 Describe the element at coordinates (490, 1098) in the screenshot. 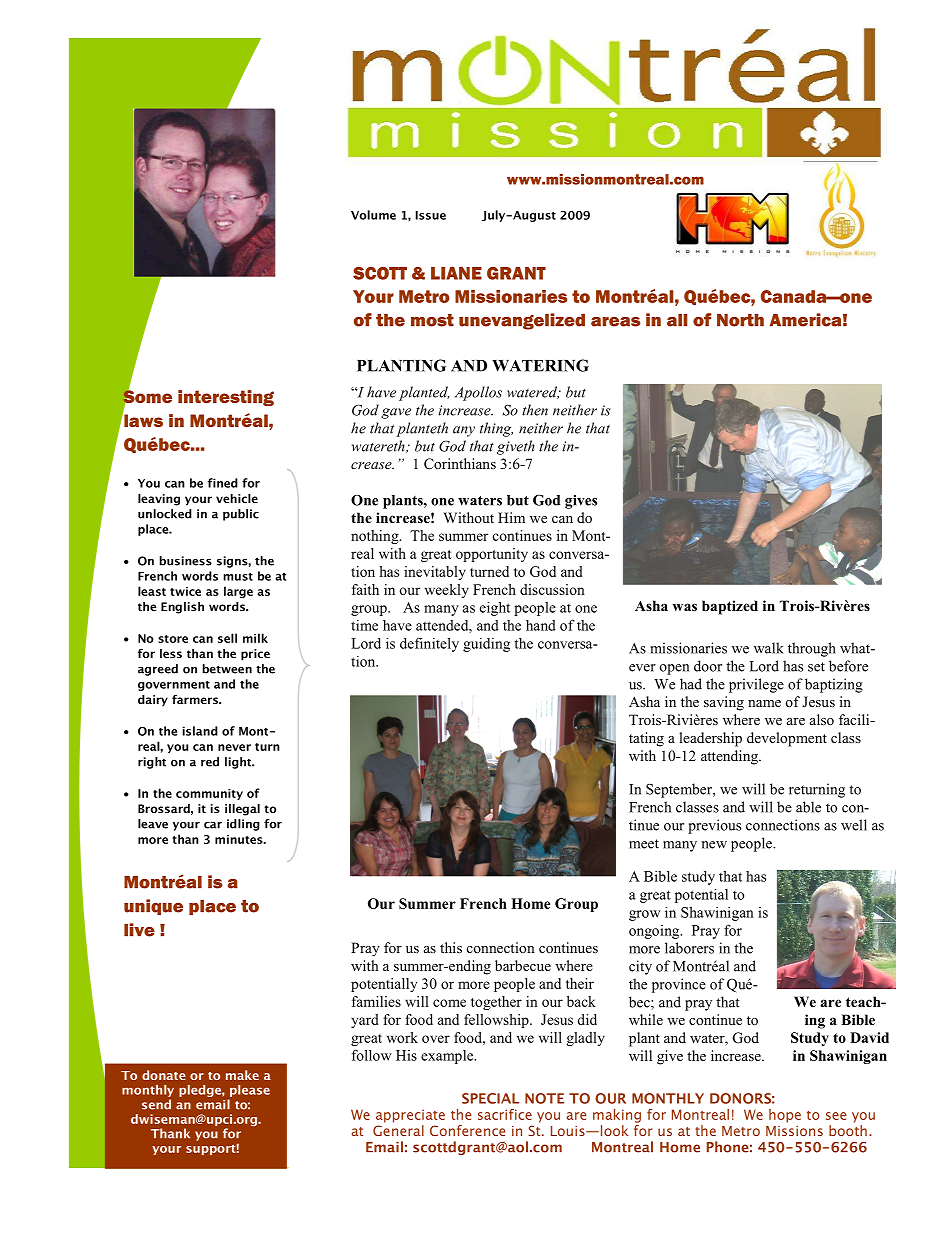

I see `SPECIAL` at that location.
